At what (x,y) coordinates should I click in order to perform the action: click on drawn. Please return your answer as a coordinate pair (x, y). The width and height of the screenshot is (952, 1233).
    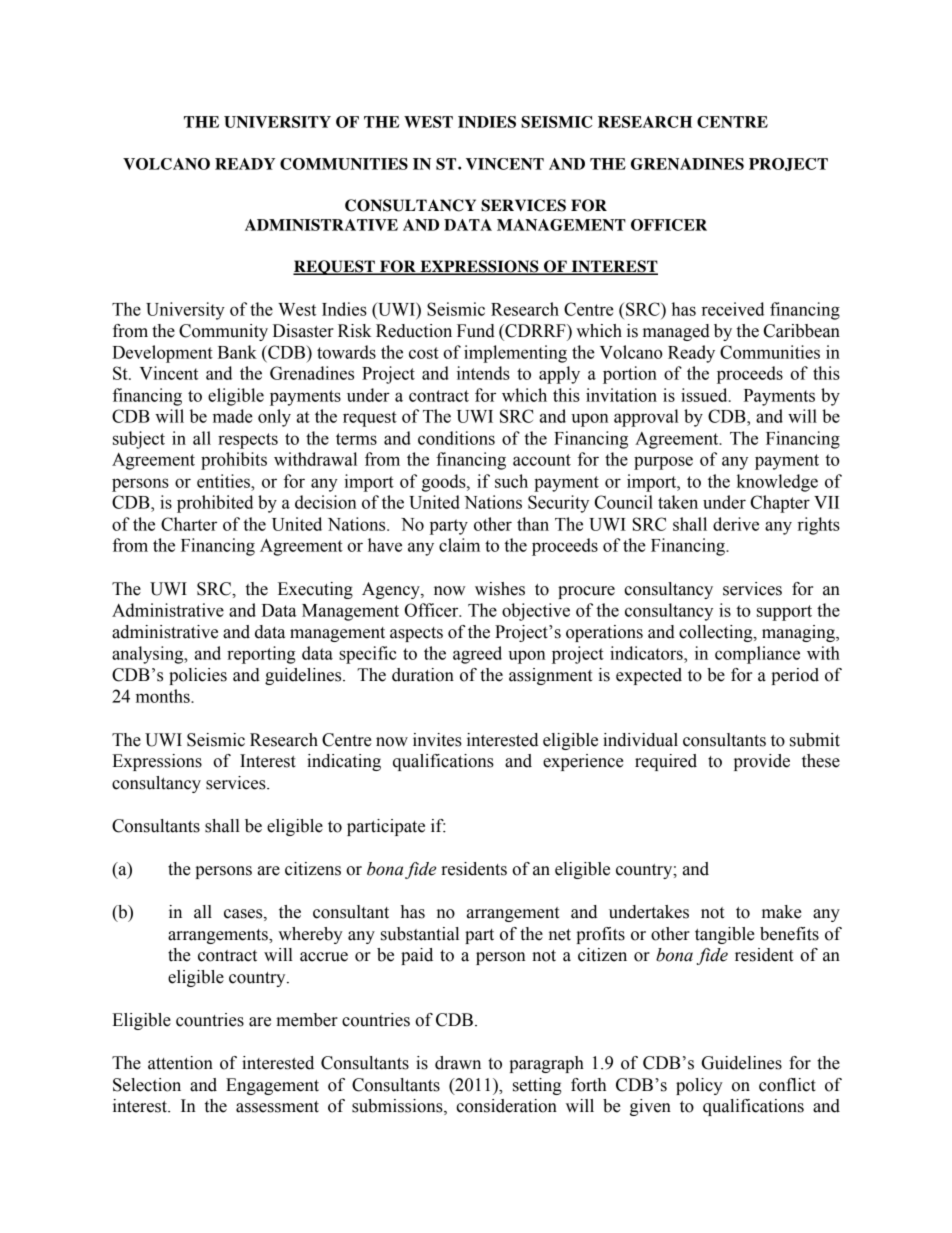
    Looking at the image, I should click on (458, 1063).
